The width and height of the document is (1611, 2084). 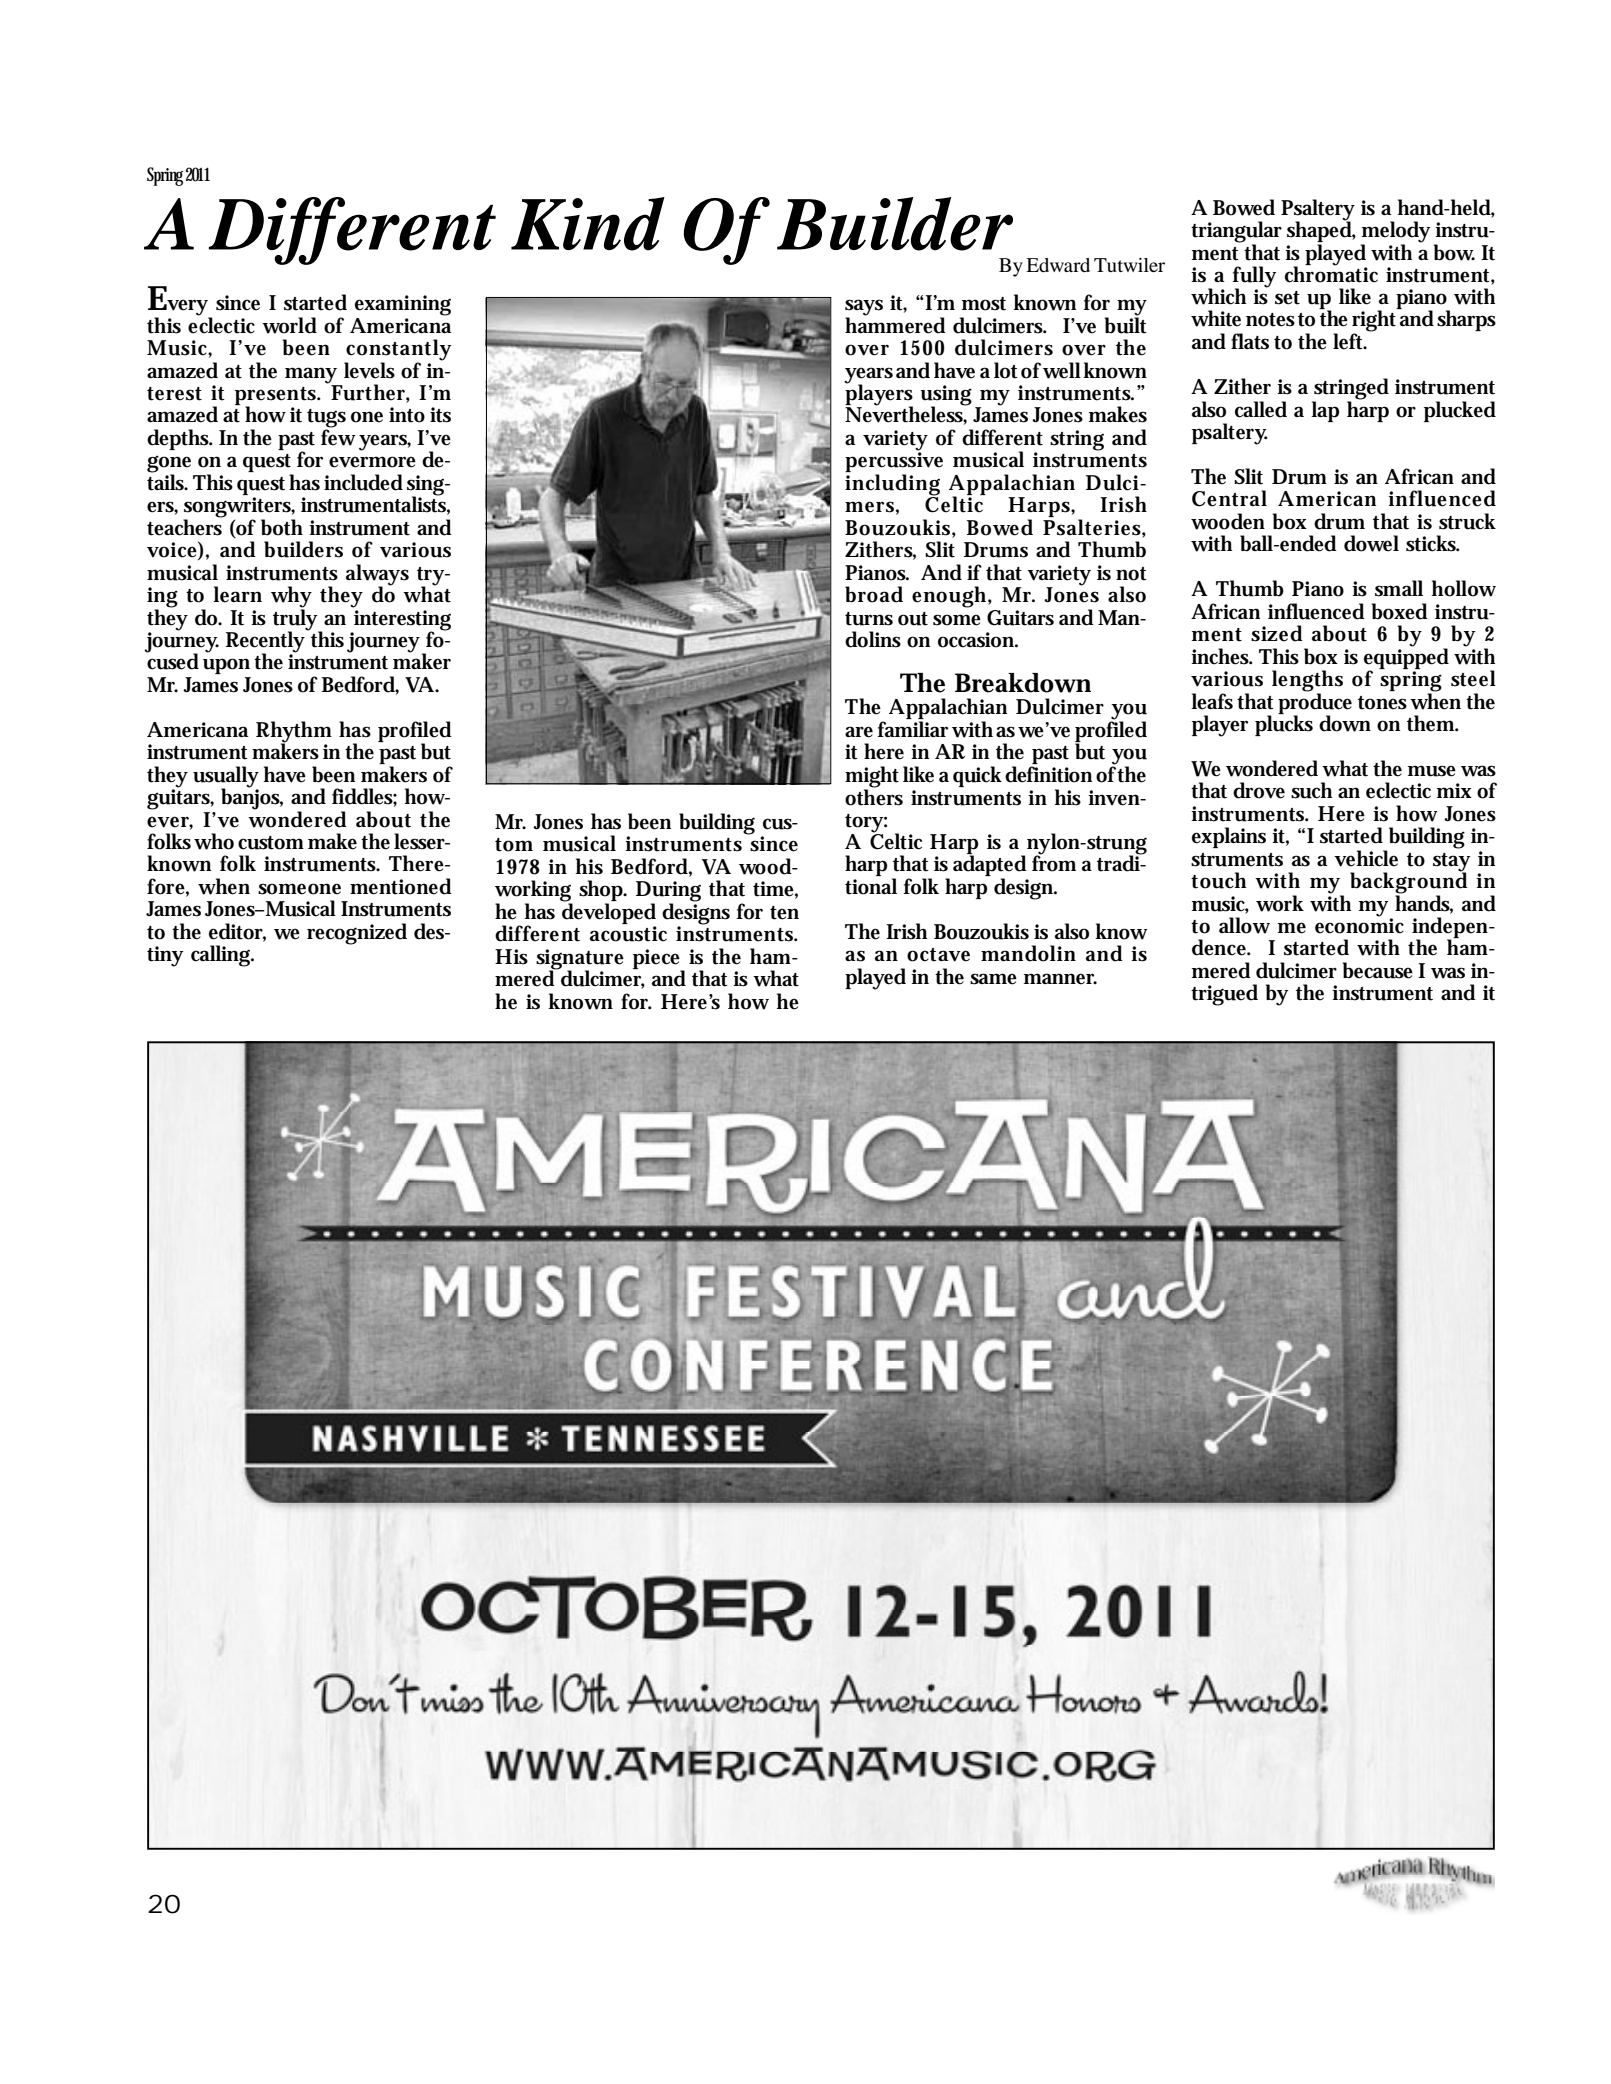 What do you see at coordinates (874, 594) in the document?
I see `broad` at bounding box center [874, 594].
